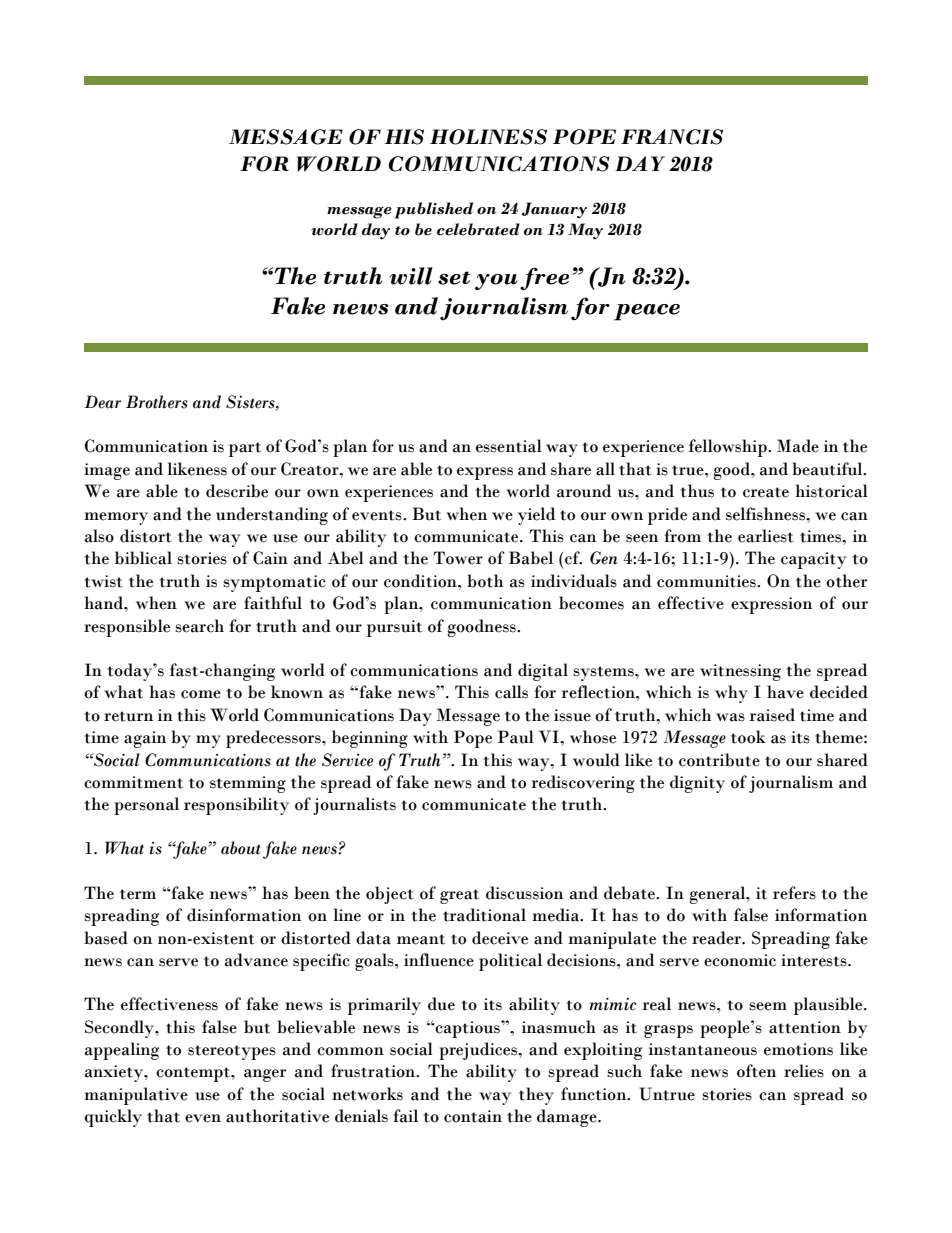 This document has width=952, height=1233. I want to click on create, so click(766, 492).
